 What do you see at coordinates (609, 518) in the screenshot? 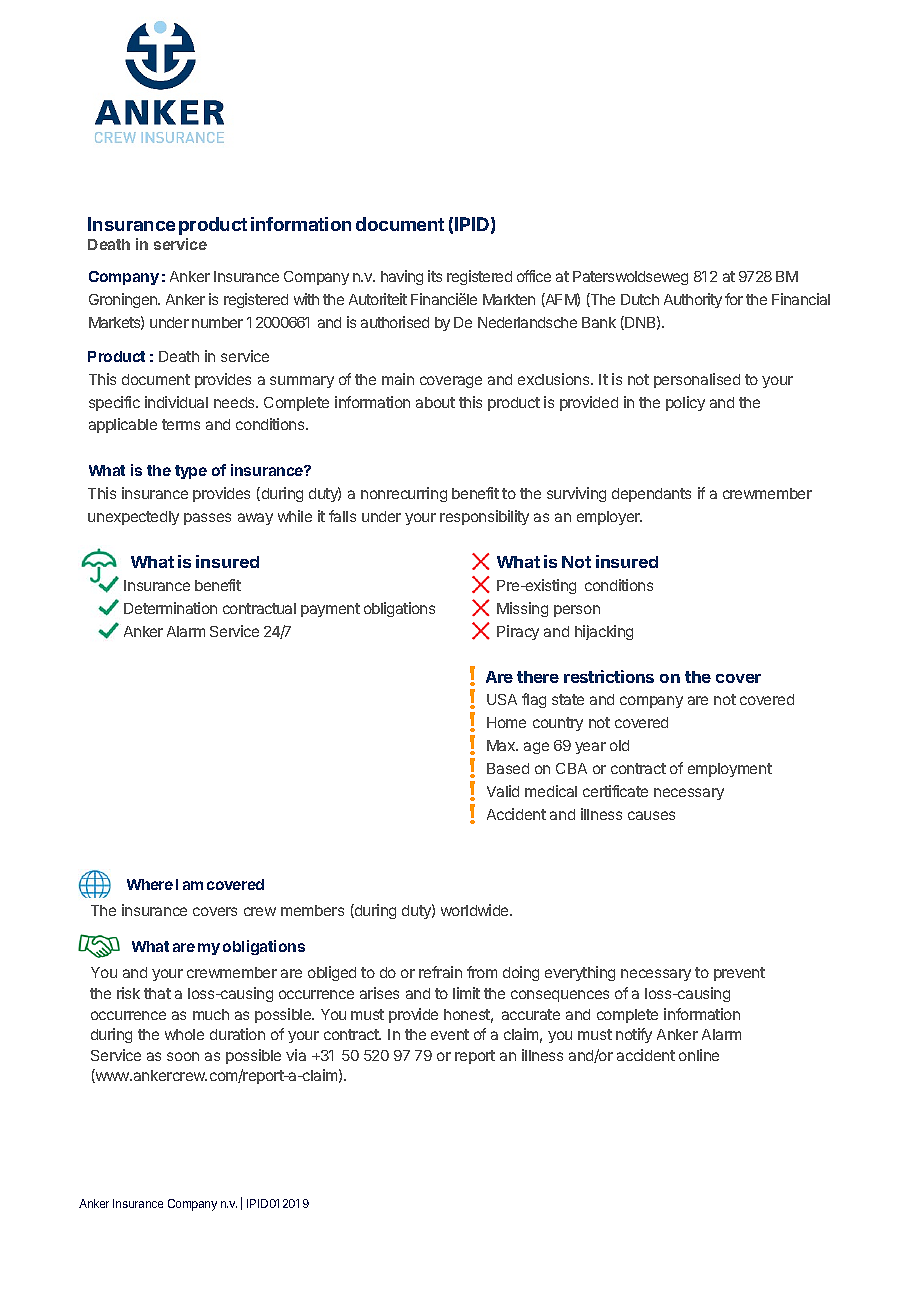
I see `employer` at bounding box center [609, 518].
